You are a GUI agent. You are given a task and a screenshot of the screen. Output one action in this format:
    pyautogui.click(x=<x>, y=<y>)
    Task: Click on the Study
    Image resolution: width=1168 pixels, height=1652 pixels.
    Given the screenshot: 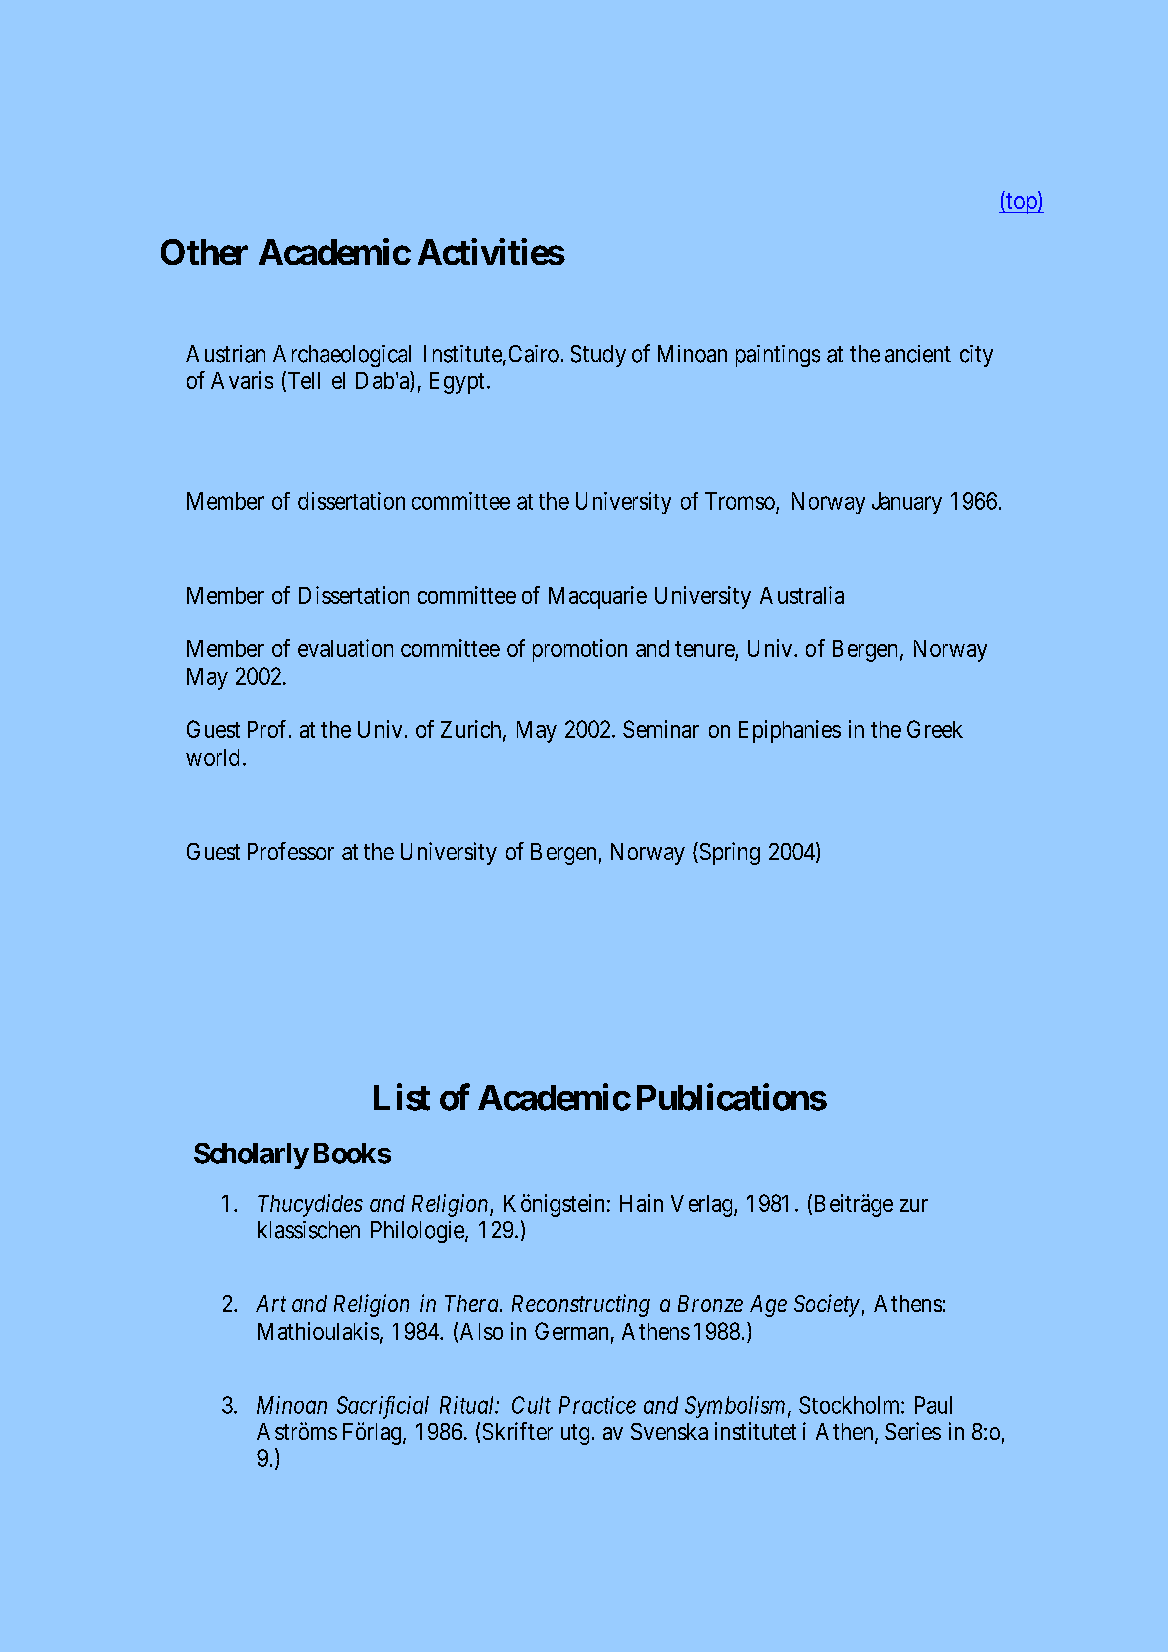 What is the action you would take?
    pyautogui.click(x=598, y=356)
